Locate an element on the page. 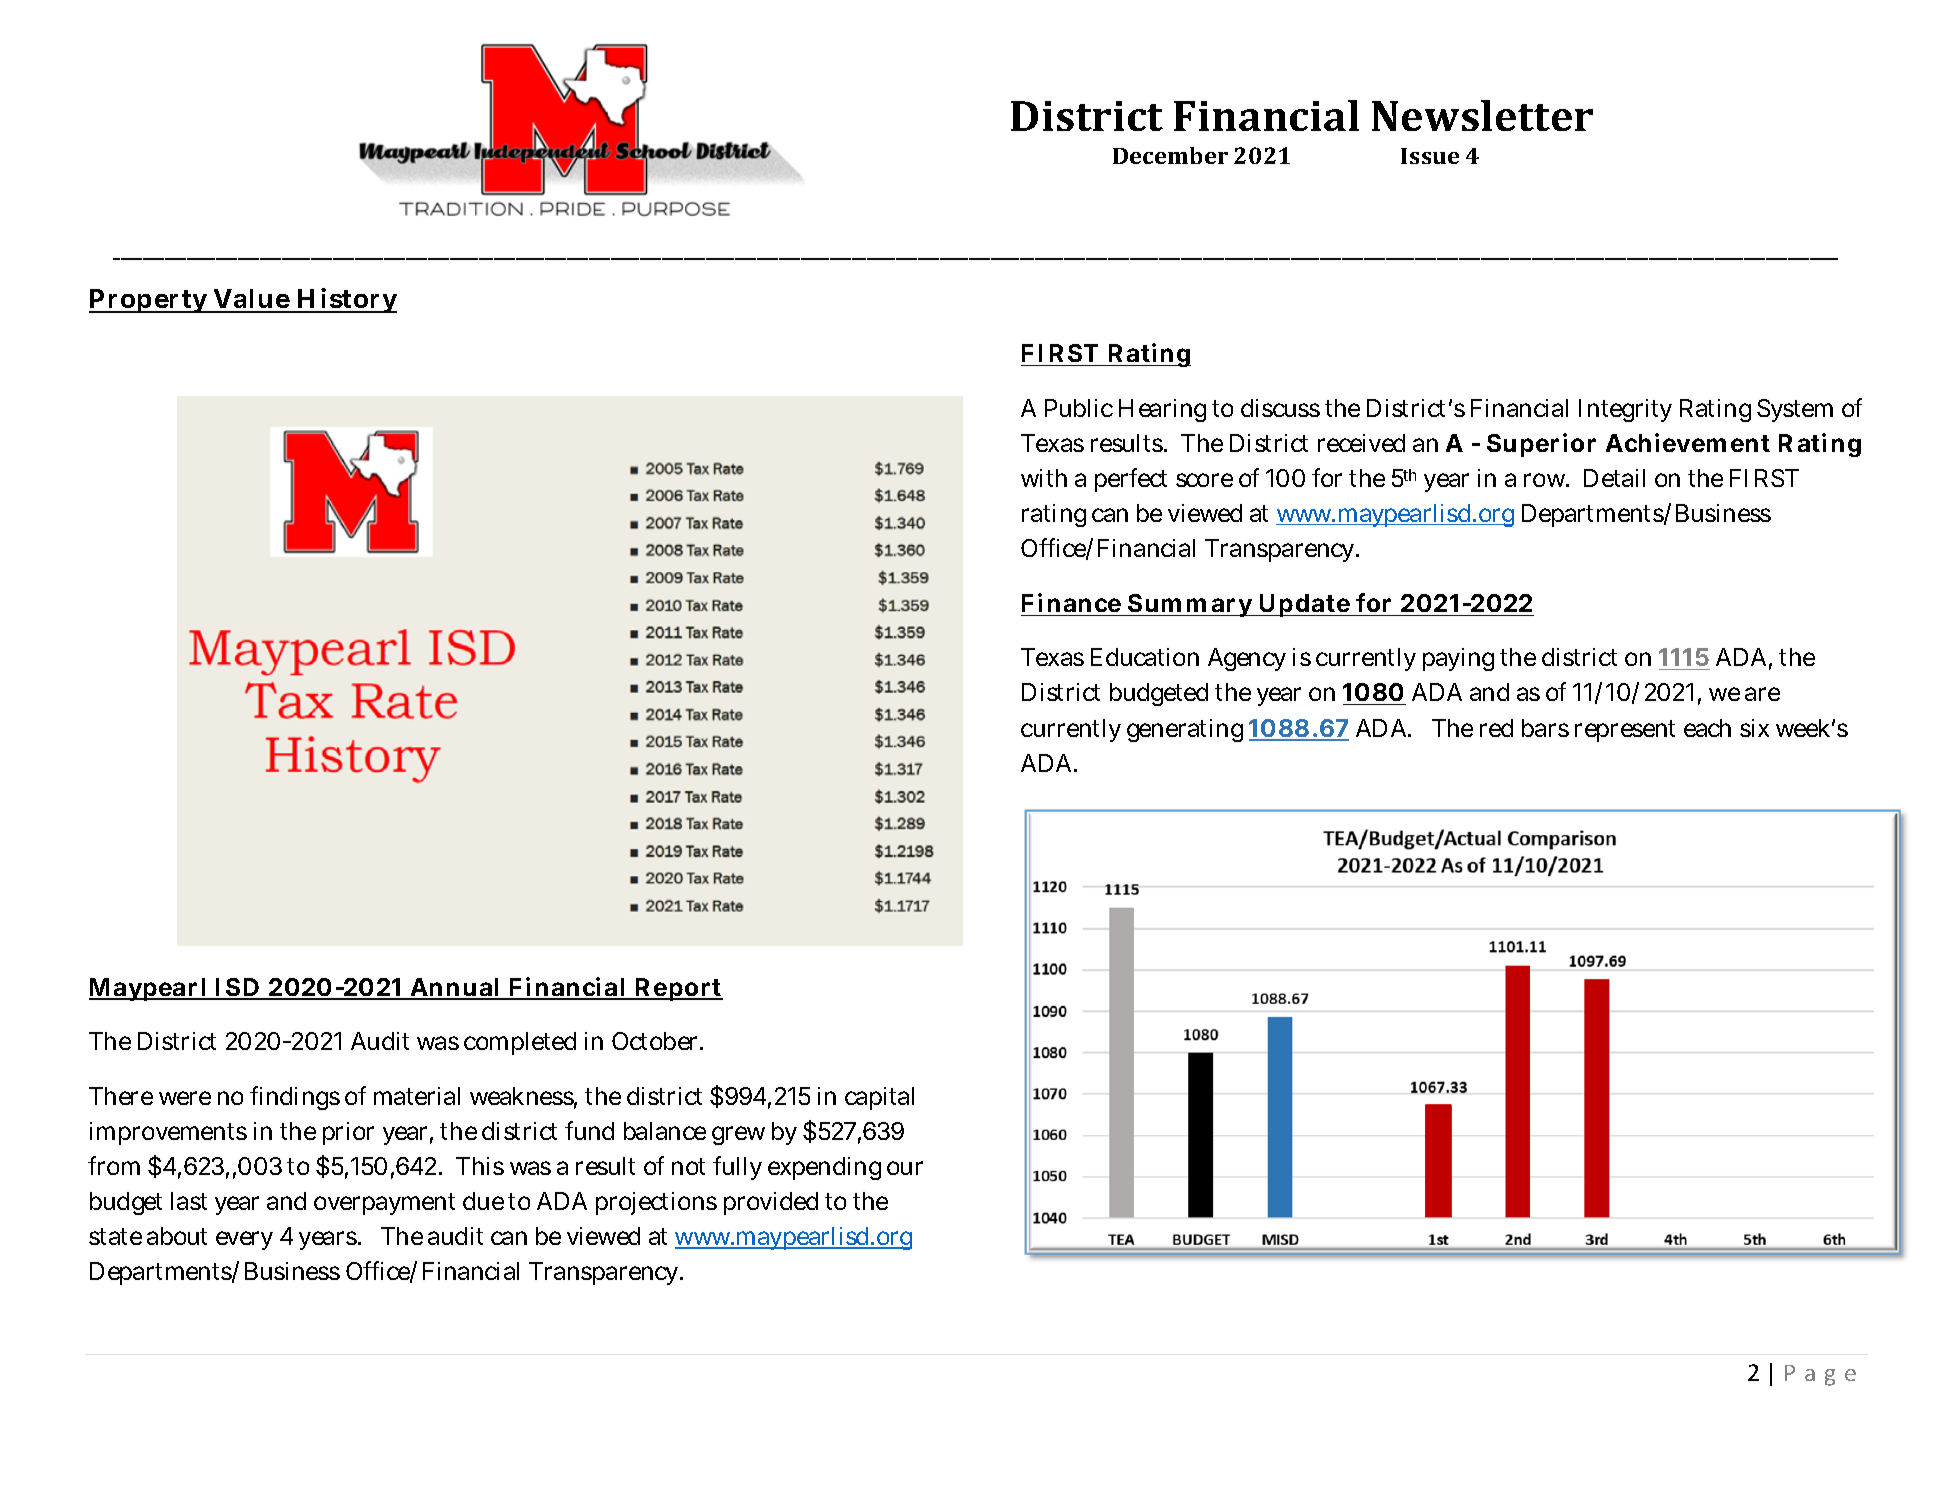  Public is located at coordinates (1079, 408).
